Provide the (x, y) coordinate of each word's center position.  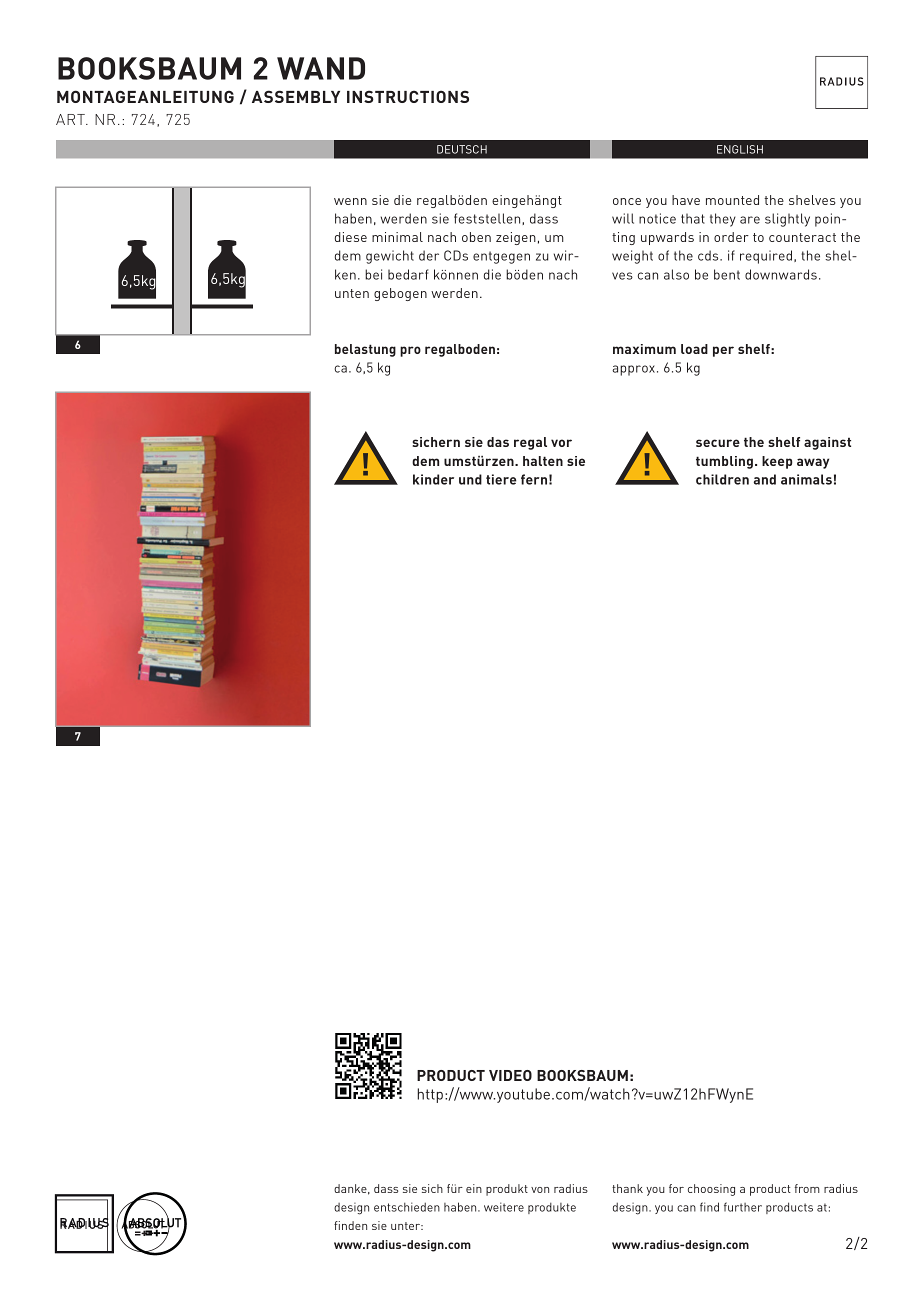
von (540, 1190)
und (470, 479)
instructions (408, 96)
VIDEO (510, 1075)
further (743, 1207)
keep (777, 462)
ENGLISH (740, 149)
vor (561, 443)
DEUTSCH (462, 149)
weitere (504, 1207)
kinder (433, 479)
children (722, 479)
